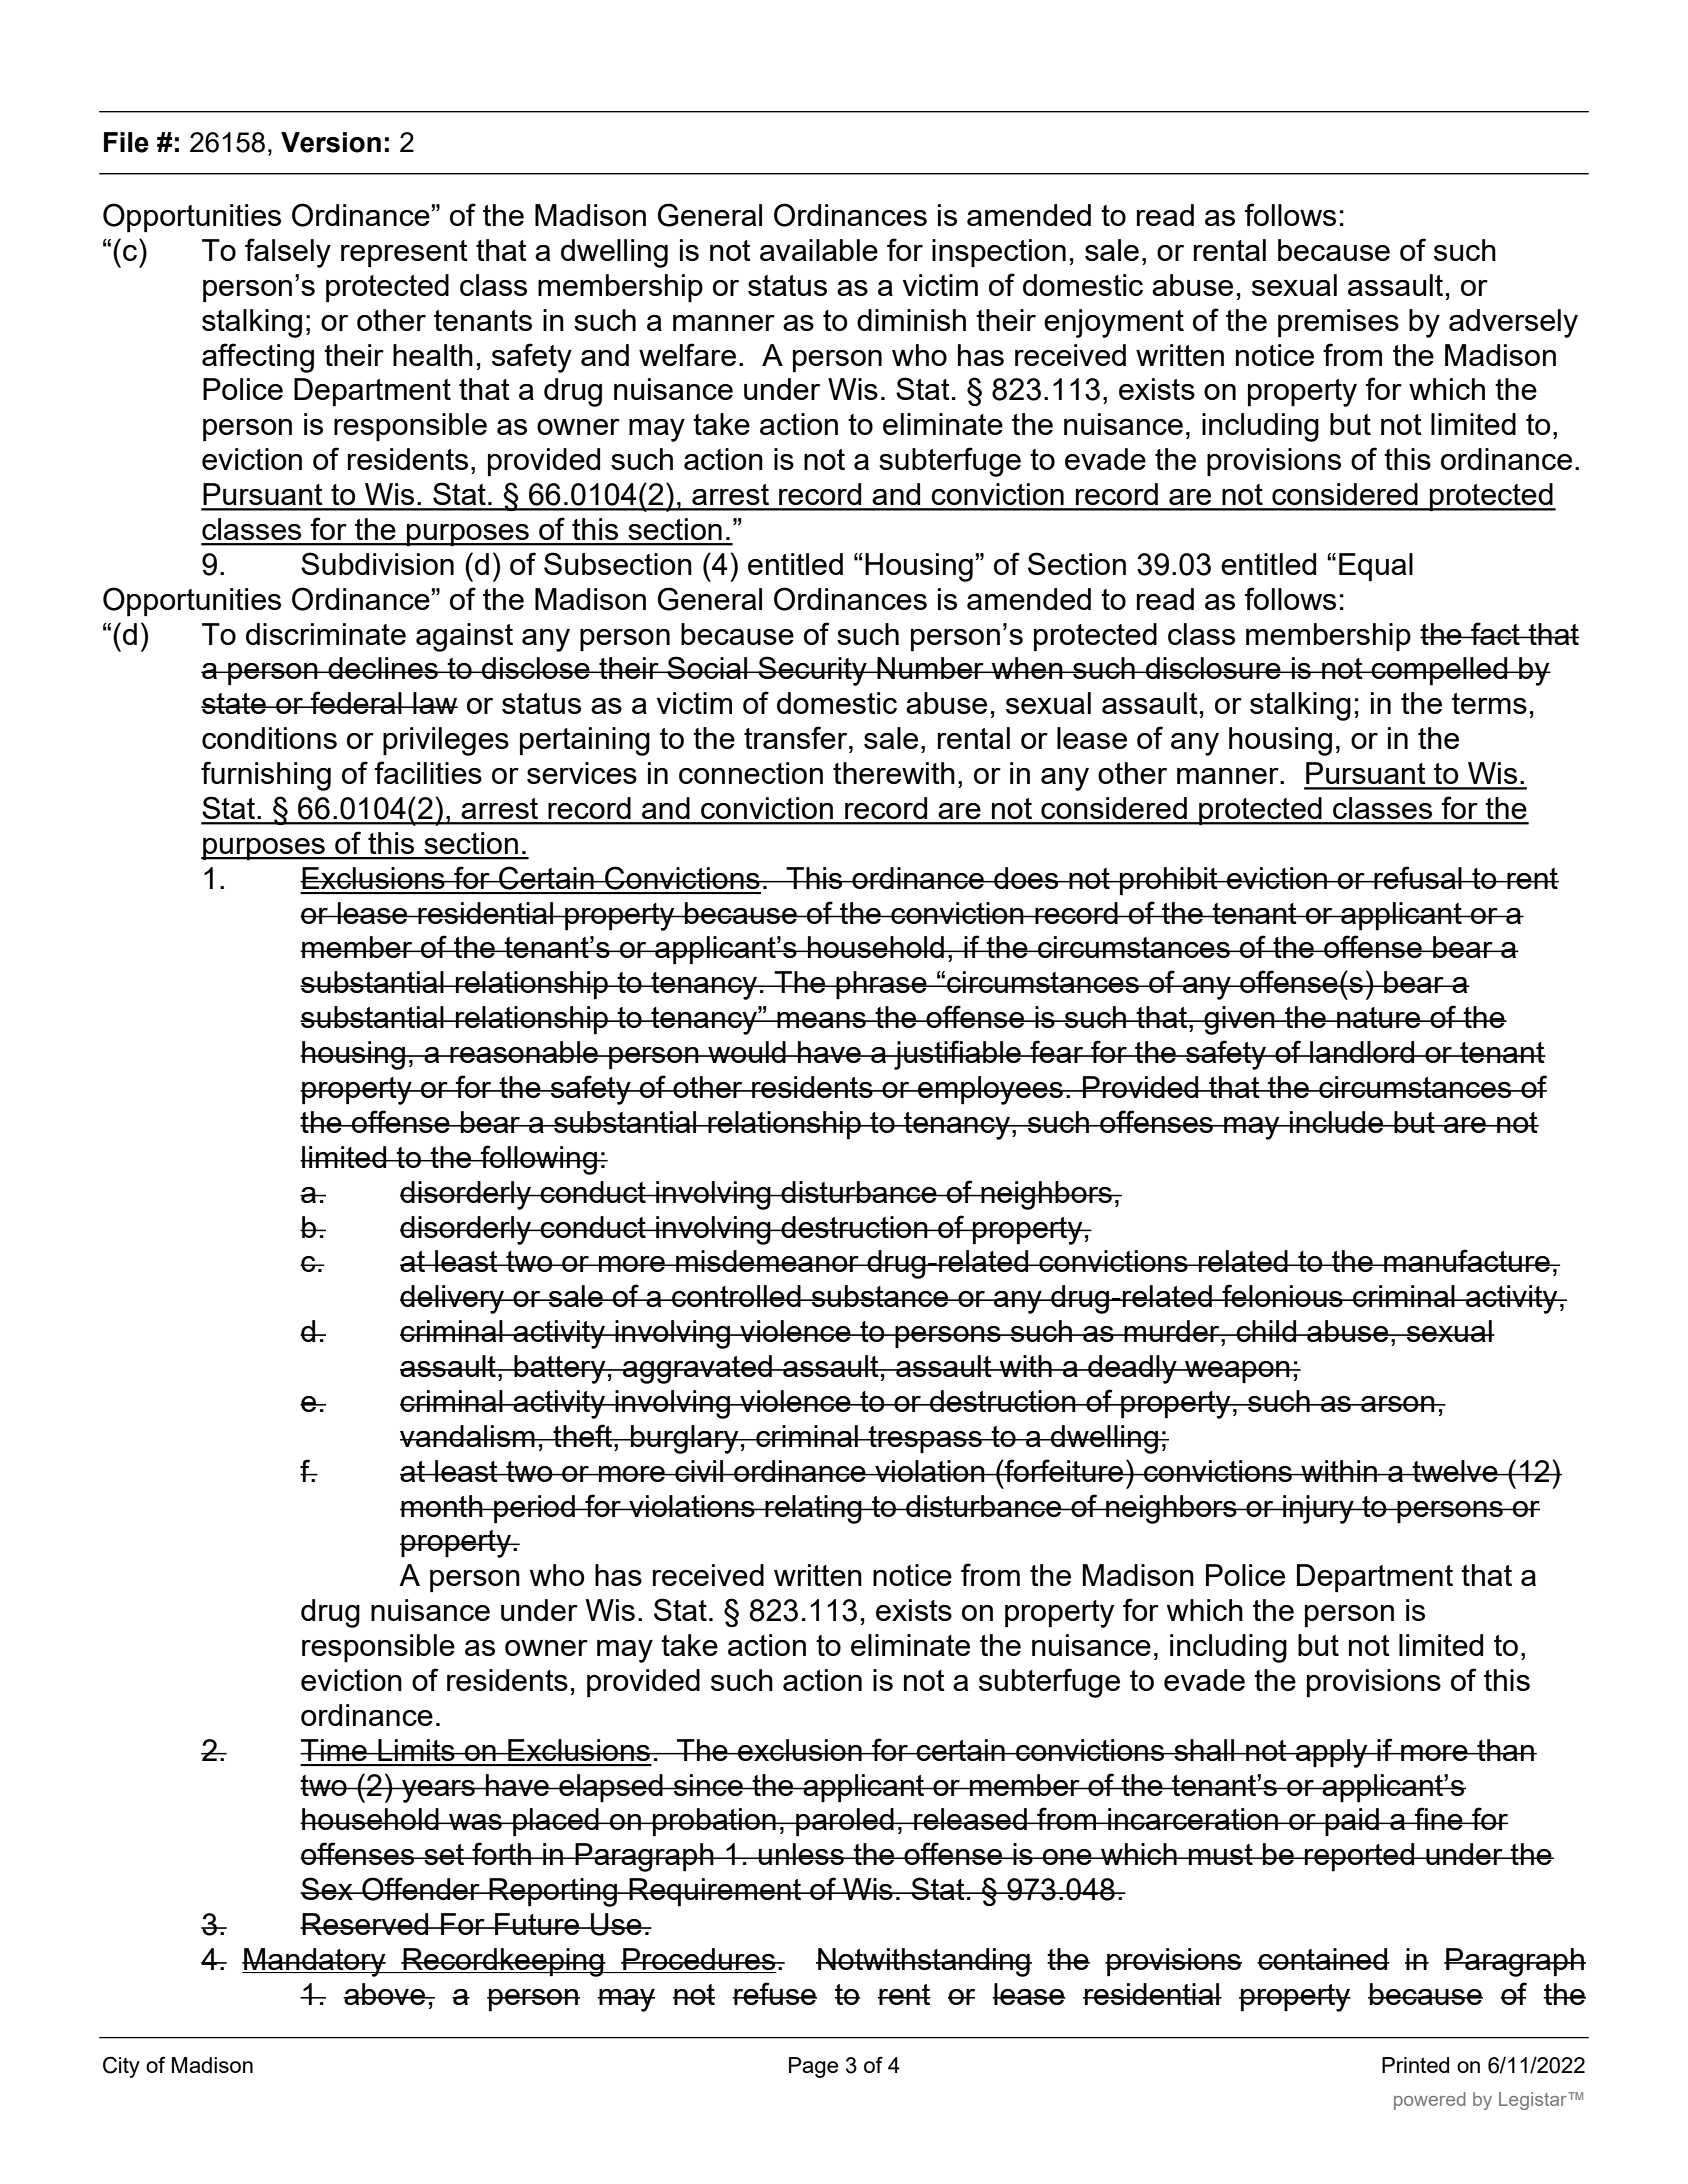 The image size is (1688, 2184). Describe the element at coordinates (747, 1052) in the document. I see `would` at that location.
